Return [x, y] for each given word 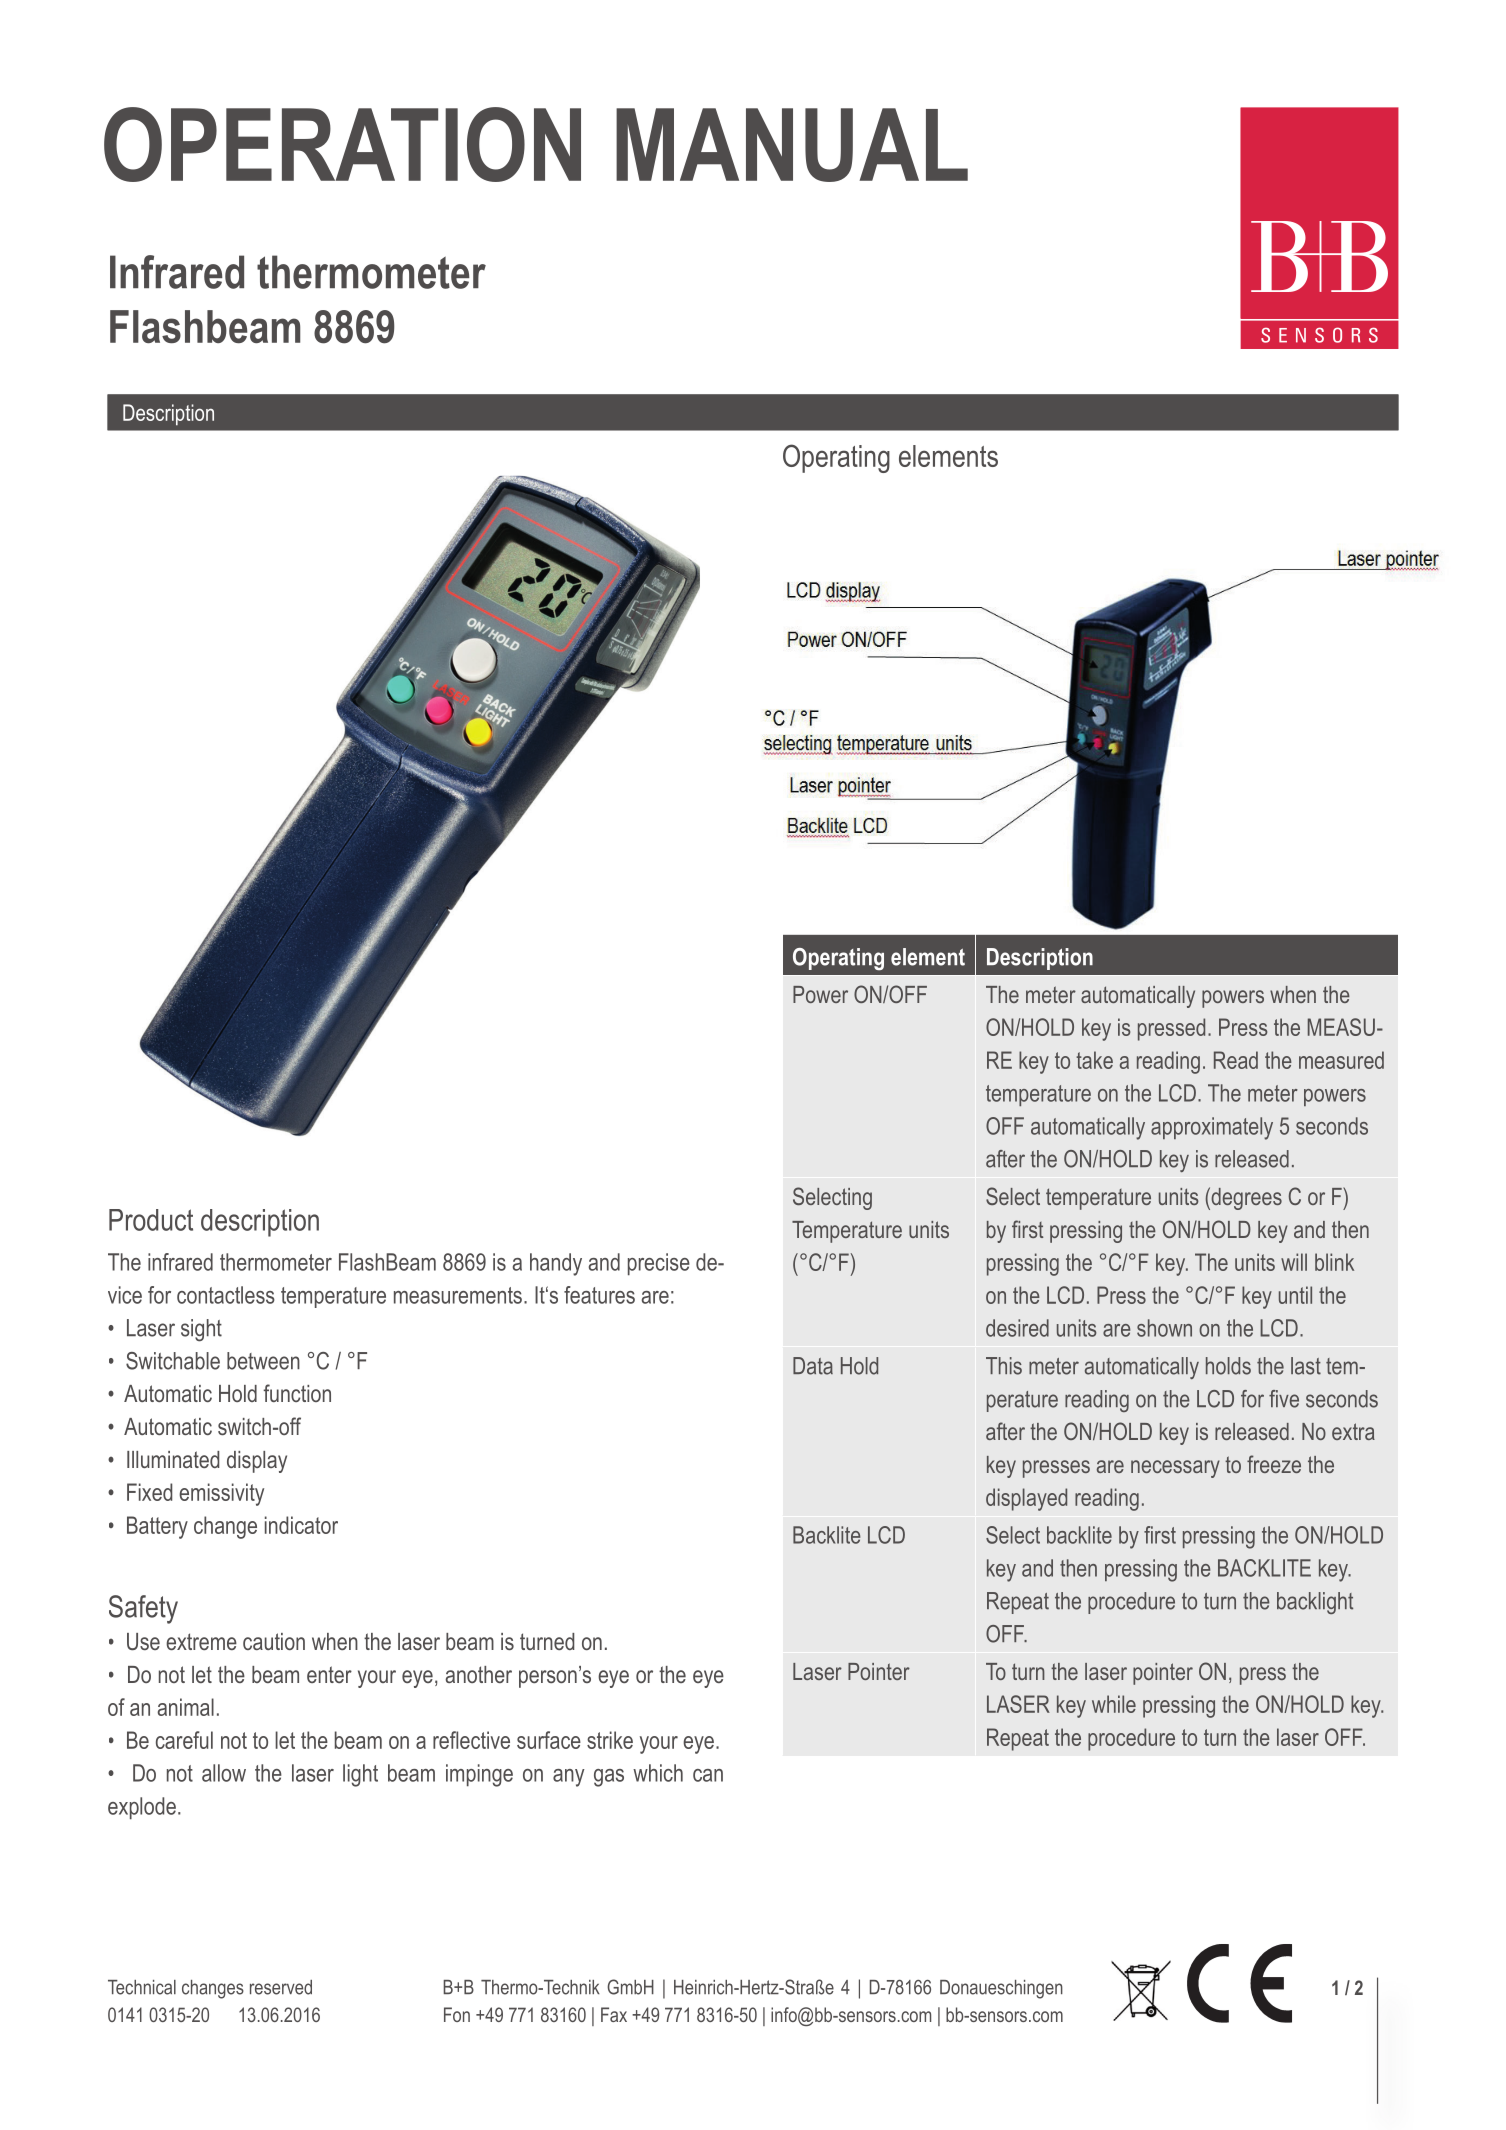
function [297, 1393]
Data [813, 1366]
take [1094, 1060]
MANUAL [792, 145]
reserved [281, 1987]
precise [659, 1264]
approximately [1212, 1128]
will [1294, 1262]
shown [1164, 1328]
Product [151, 1220]
